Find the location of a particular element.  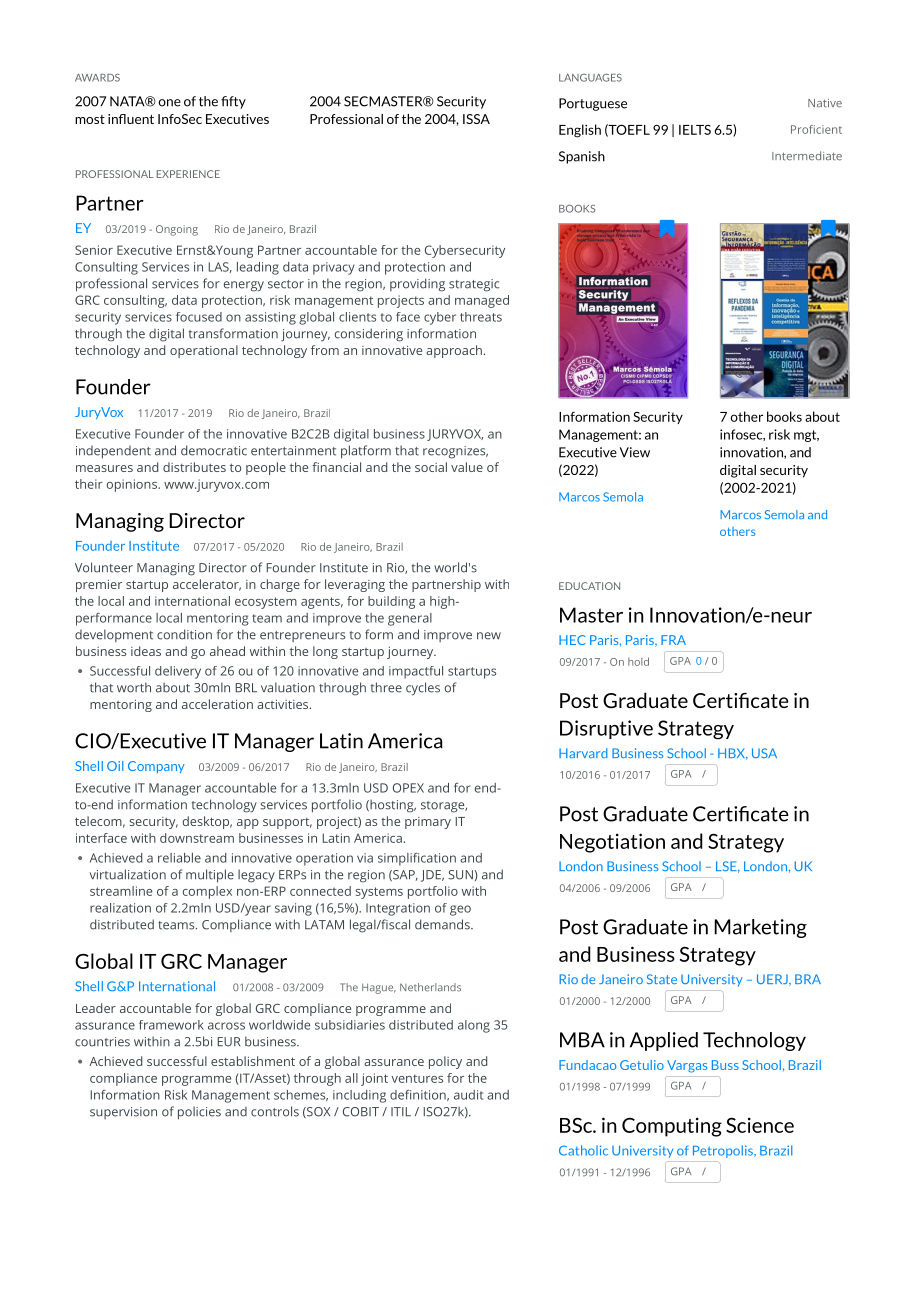

ISSA is located at coordinates (476, 119).
